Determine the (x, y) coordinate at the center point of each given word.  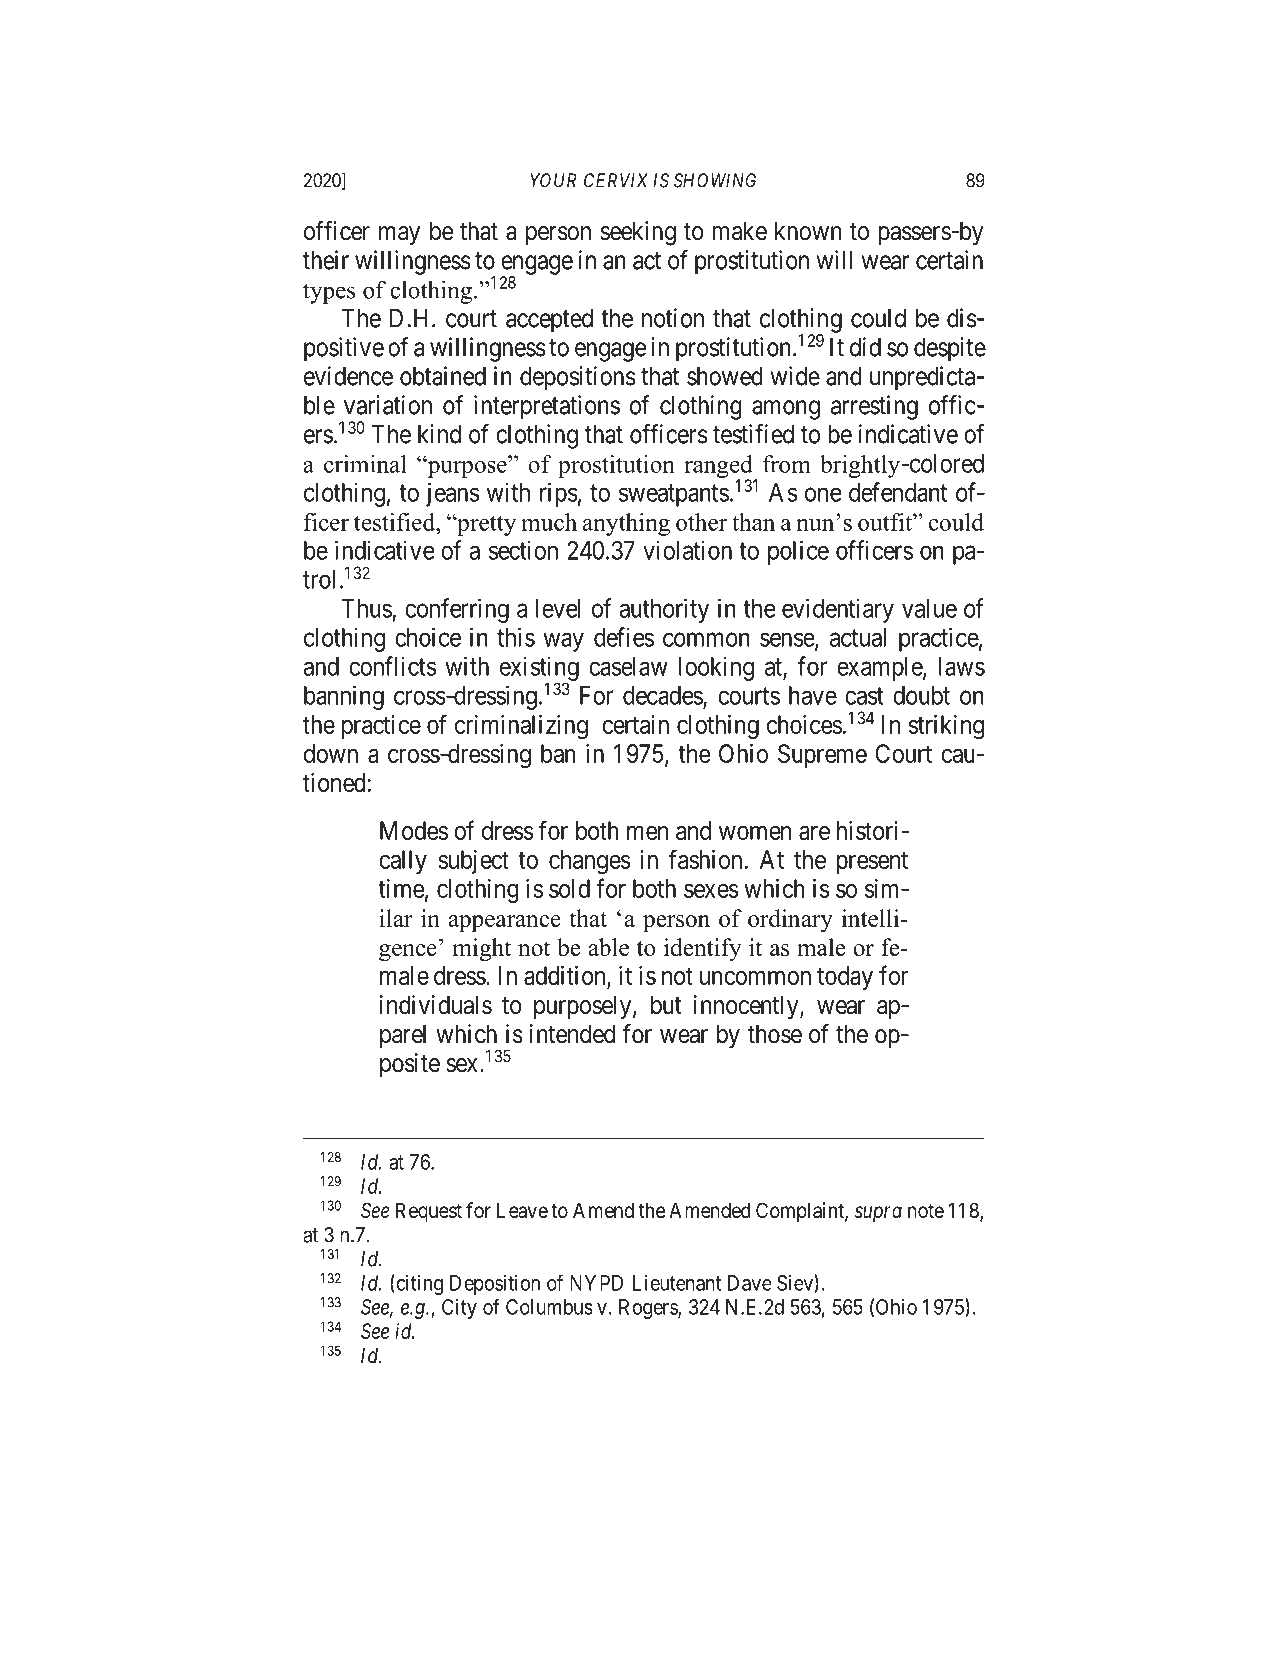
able (608, 947)
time (401, 888)
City (459, 1309)
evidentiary (838, 610)
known (808, 231)
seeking (638, 233)
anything (626, 524)
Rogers (649, 1309)
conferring (457, 610)
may (399, 236)
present (872, 863)
